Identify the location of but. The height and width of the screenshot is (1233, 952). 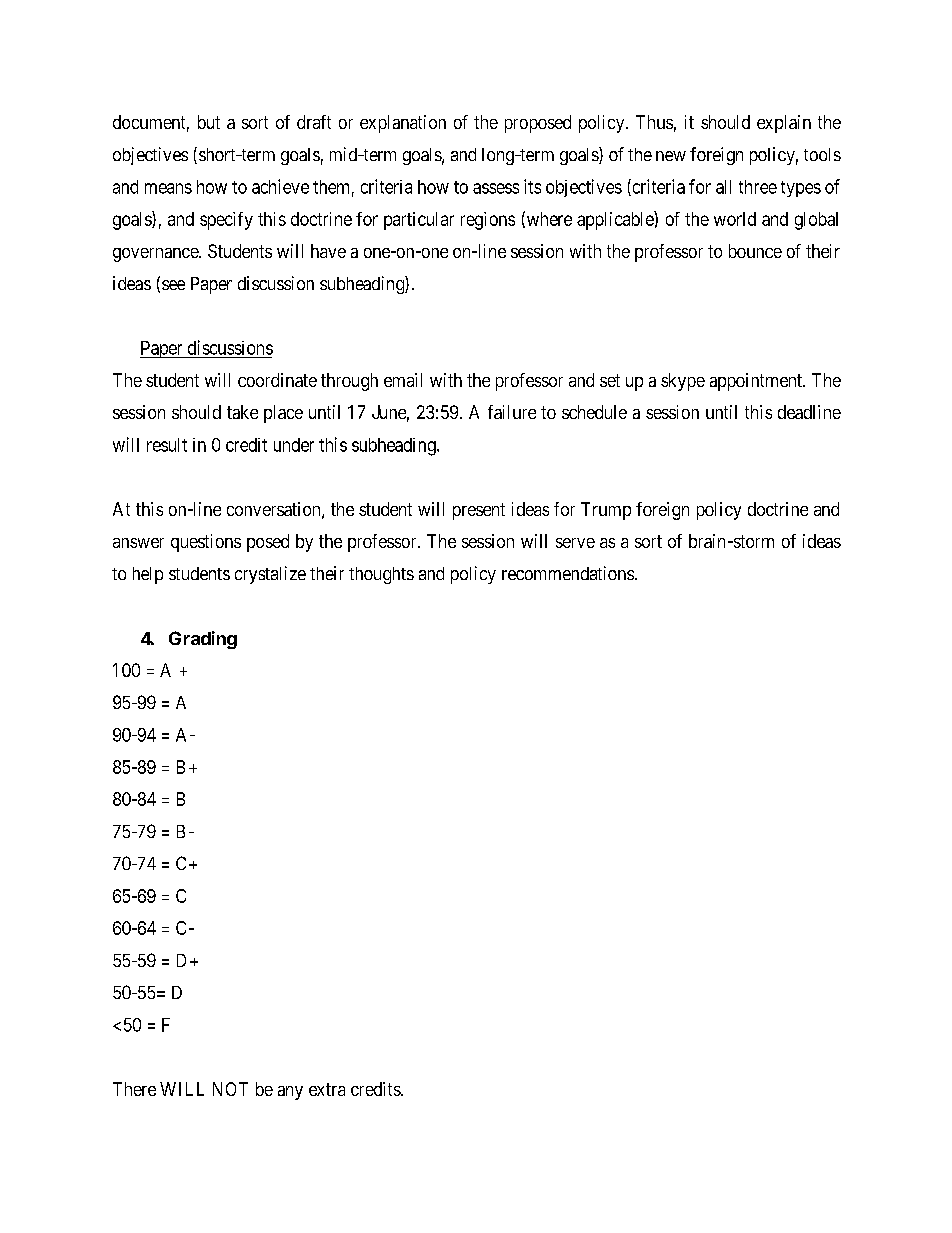
(209, 122).
